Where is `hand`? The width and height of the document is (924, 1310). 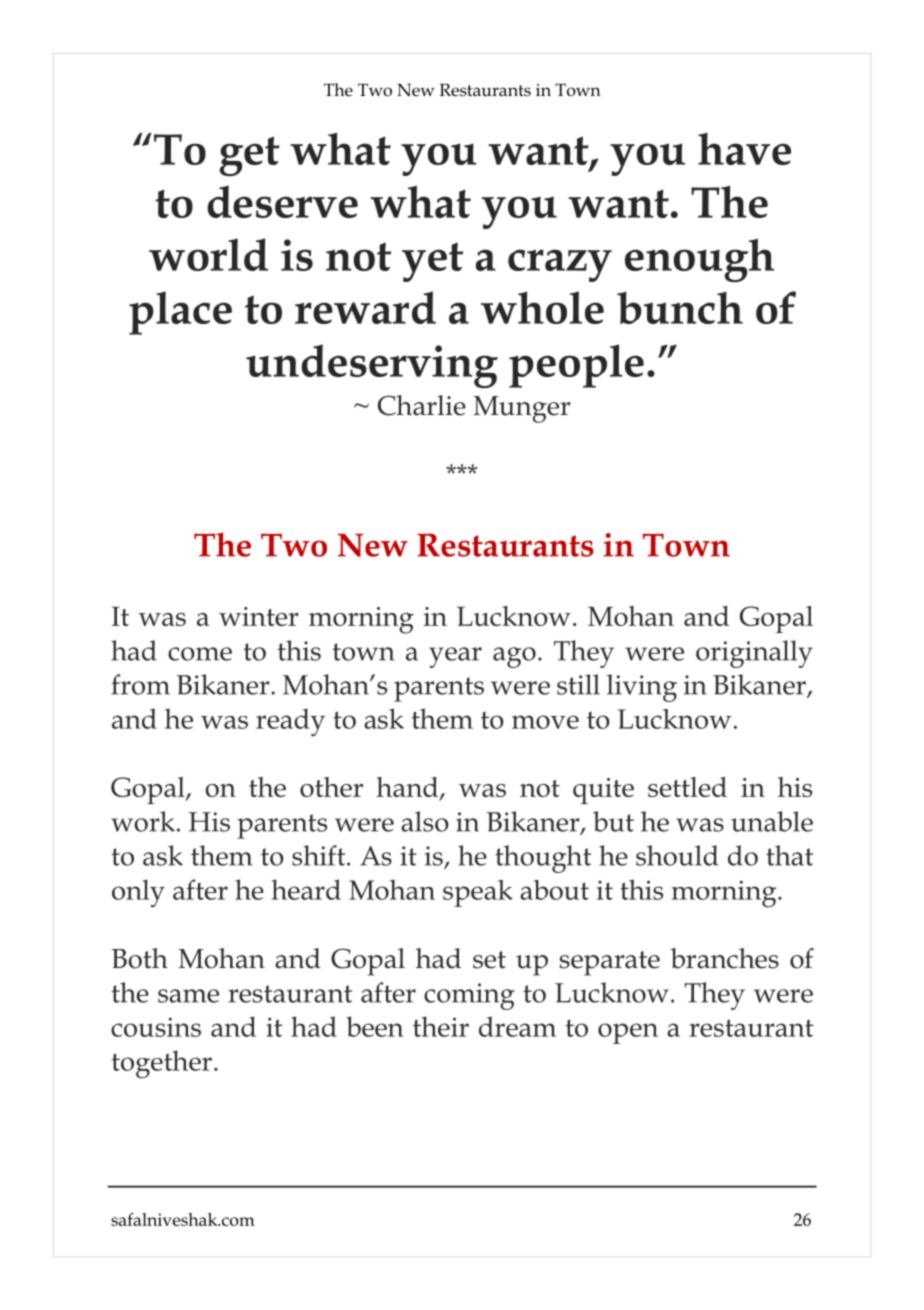 hand is located at coordinates (408, 788).
